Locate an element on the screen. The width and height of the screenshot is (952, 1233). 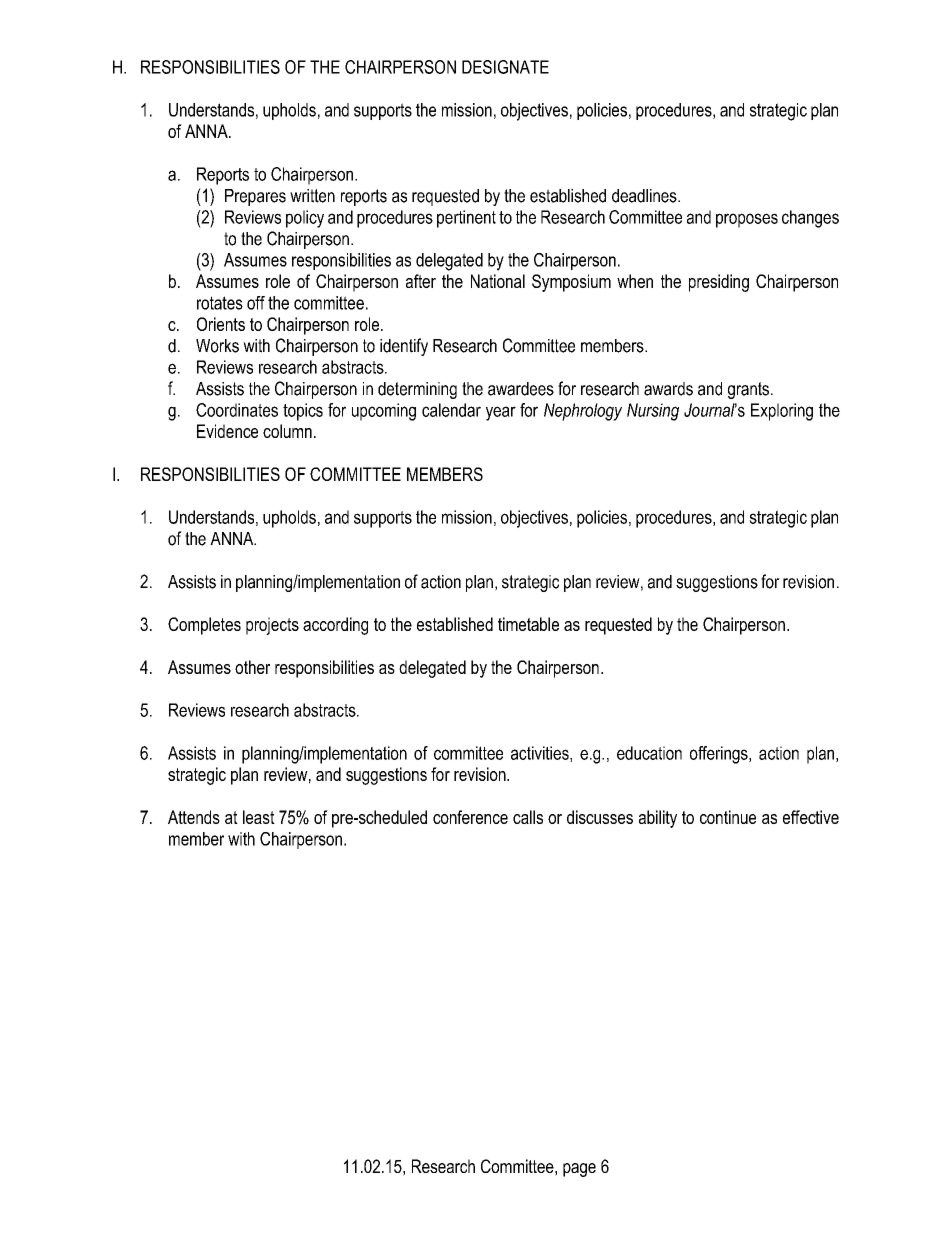
page is located at coordinates (579, 1170).
